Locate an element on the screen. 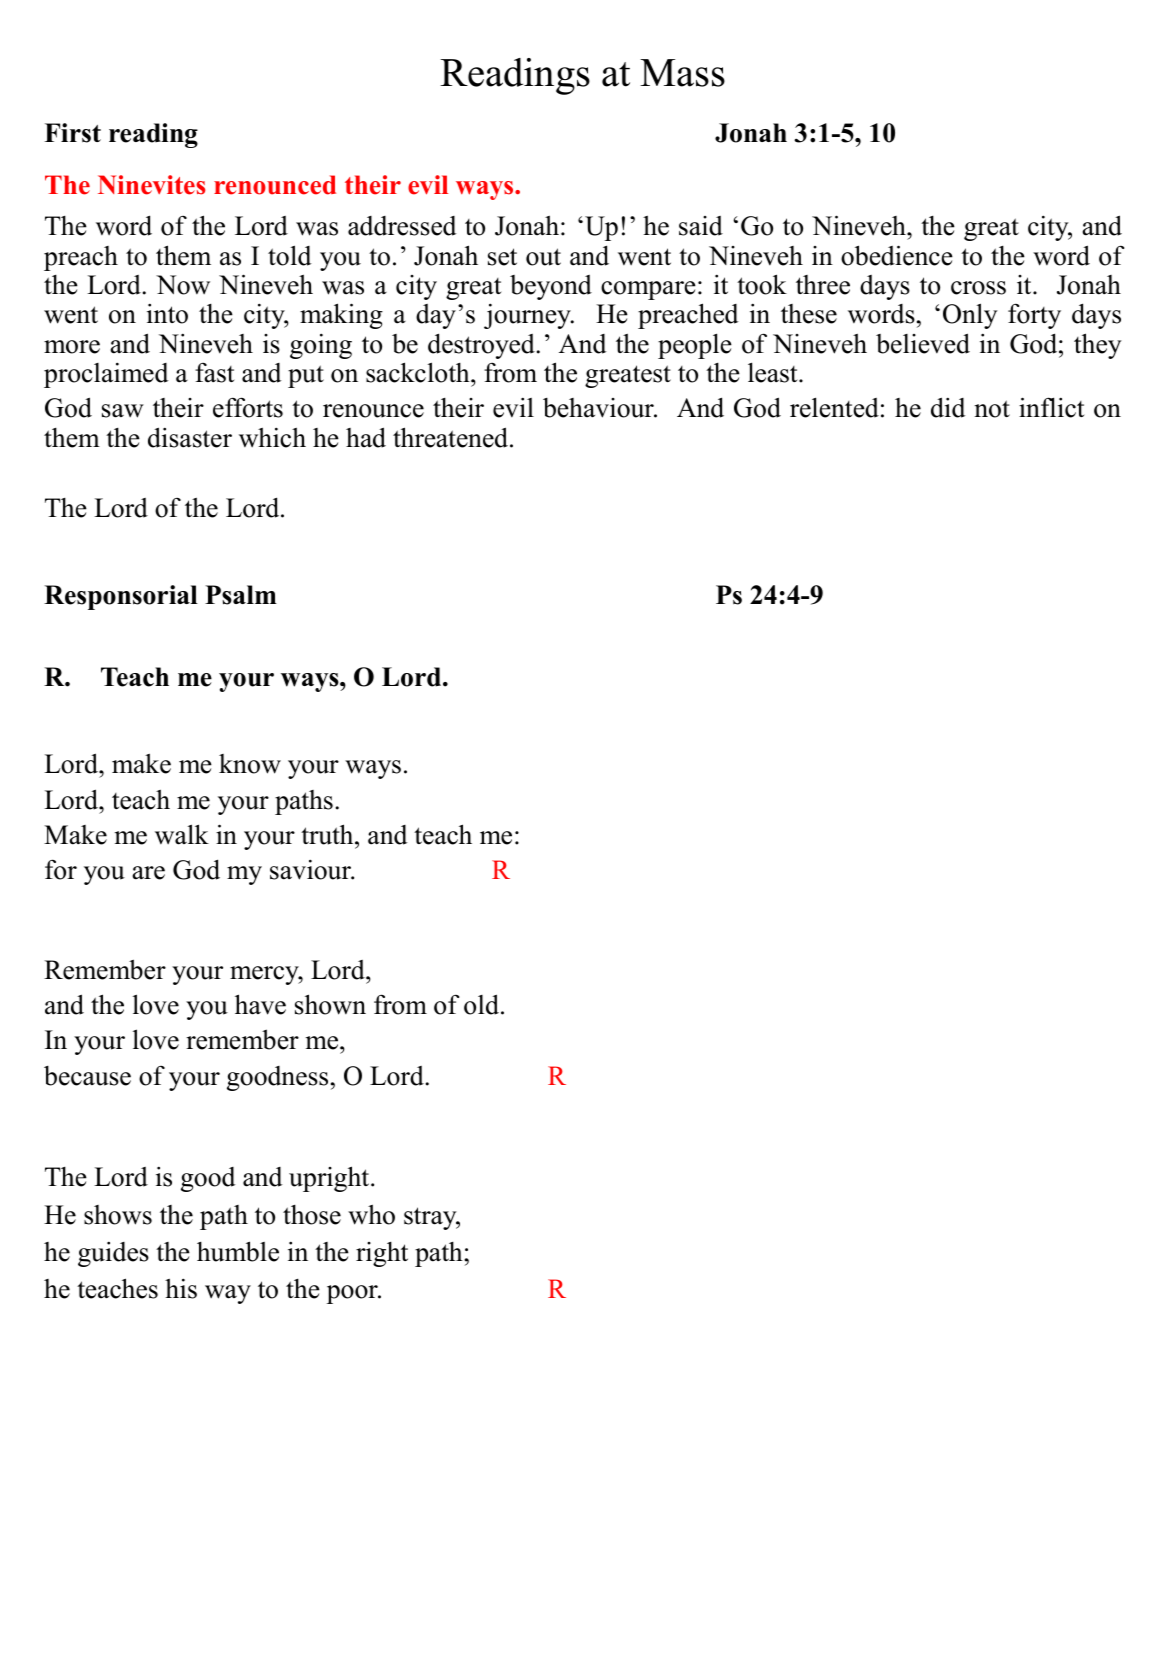  walk is located at coordinates (182, 834).
